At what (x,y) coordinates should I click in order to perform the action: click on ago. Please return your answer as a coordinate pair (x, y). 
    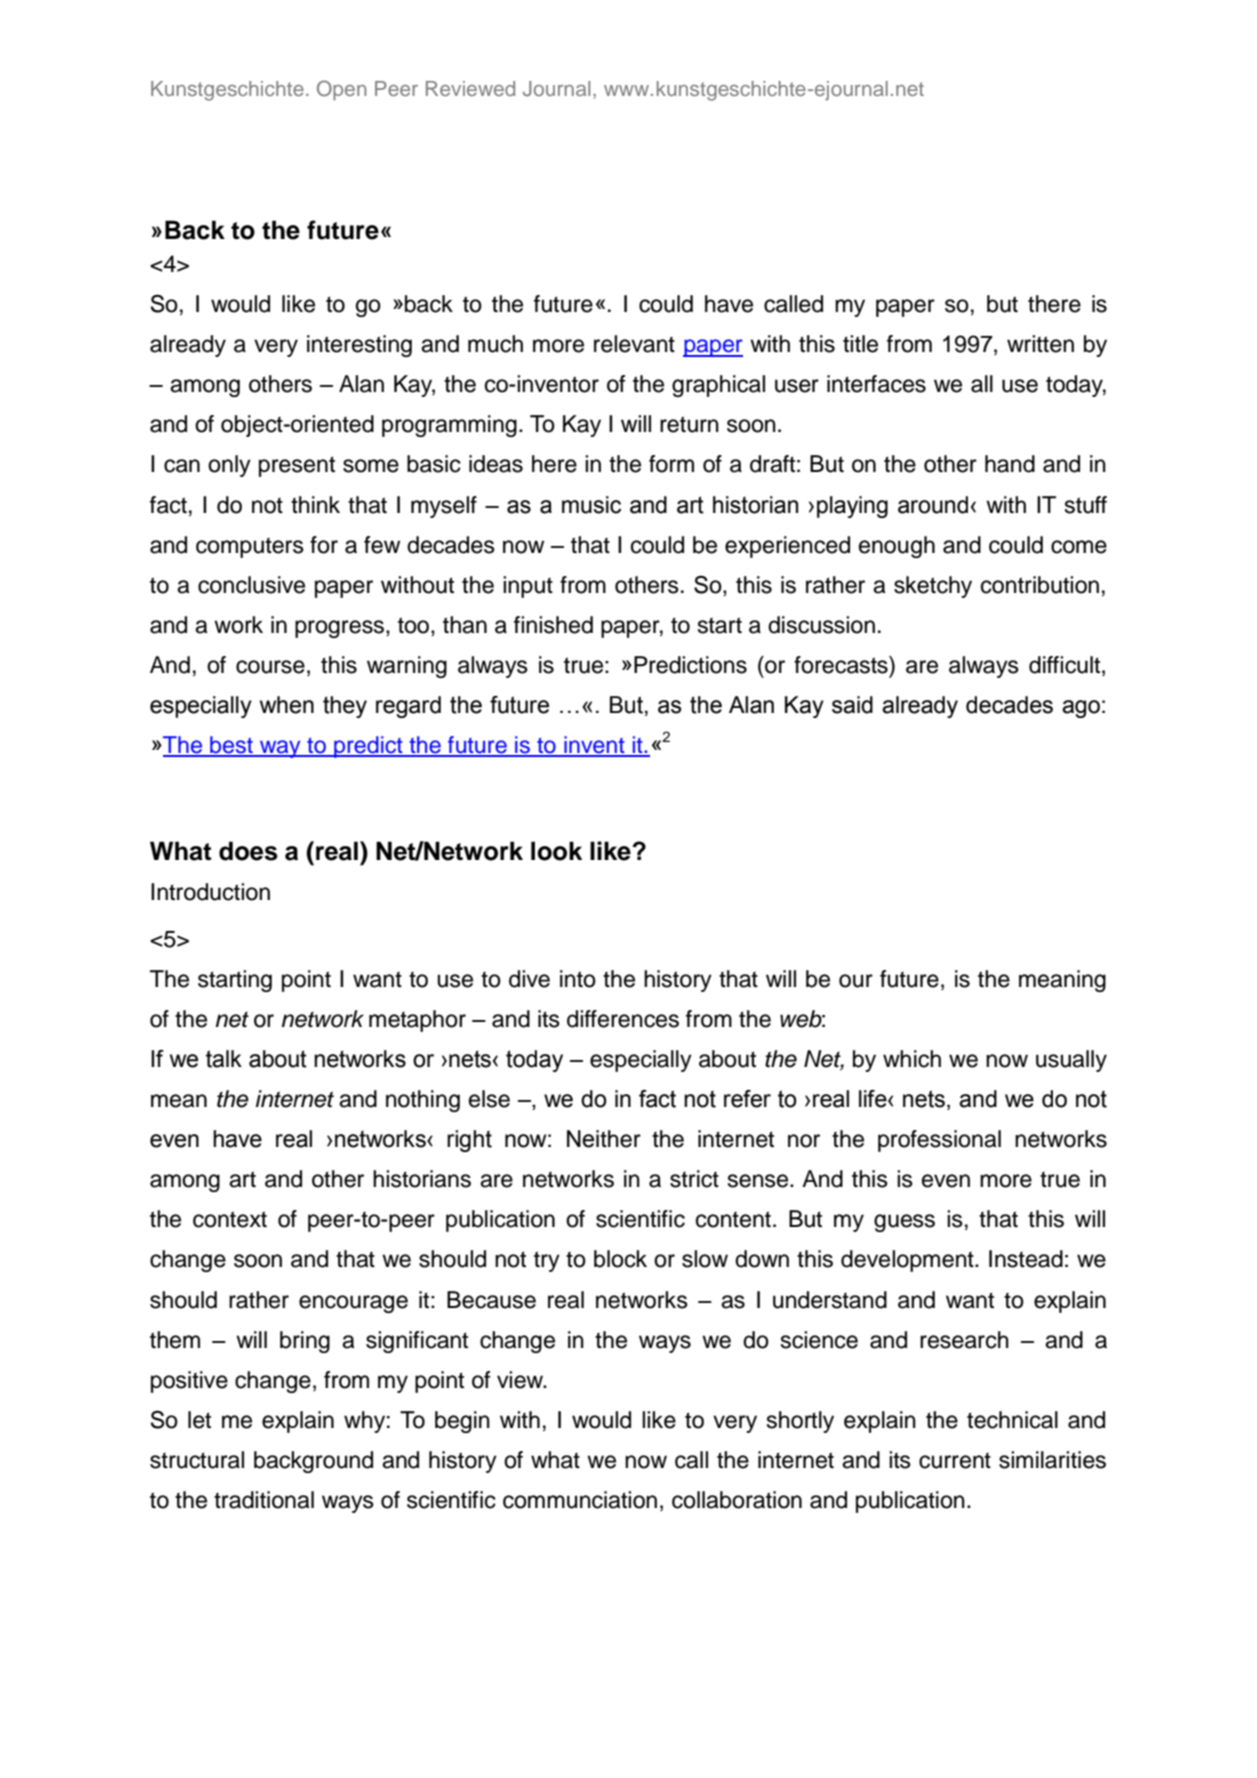
    Looking at the image, I should click on (1081, 709).
